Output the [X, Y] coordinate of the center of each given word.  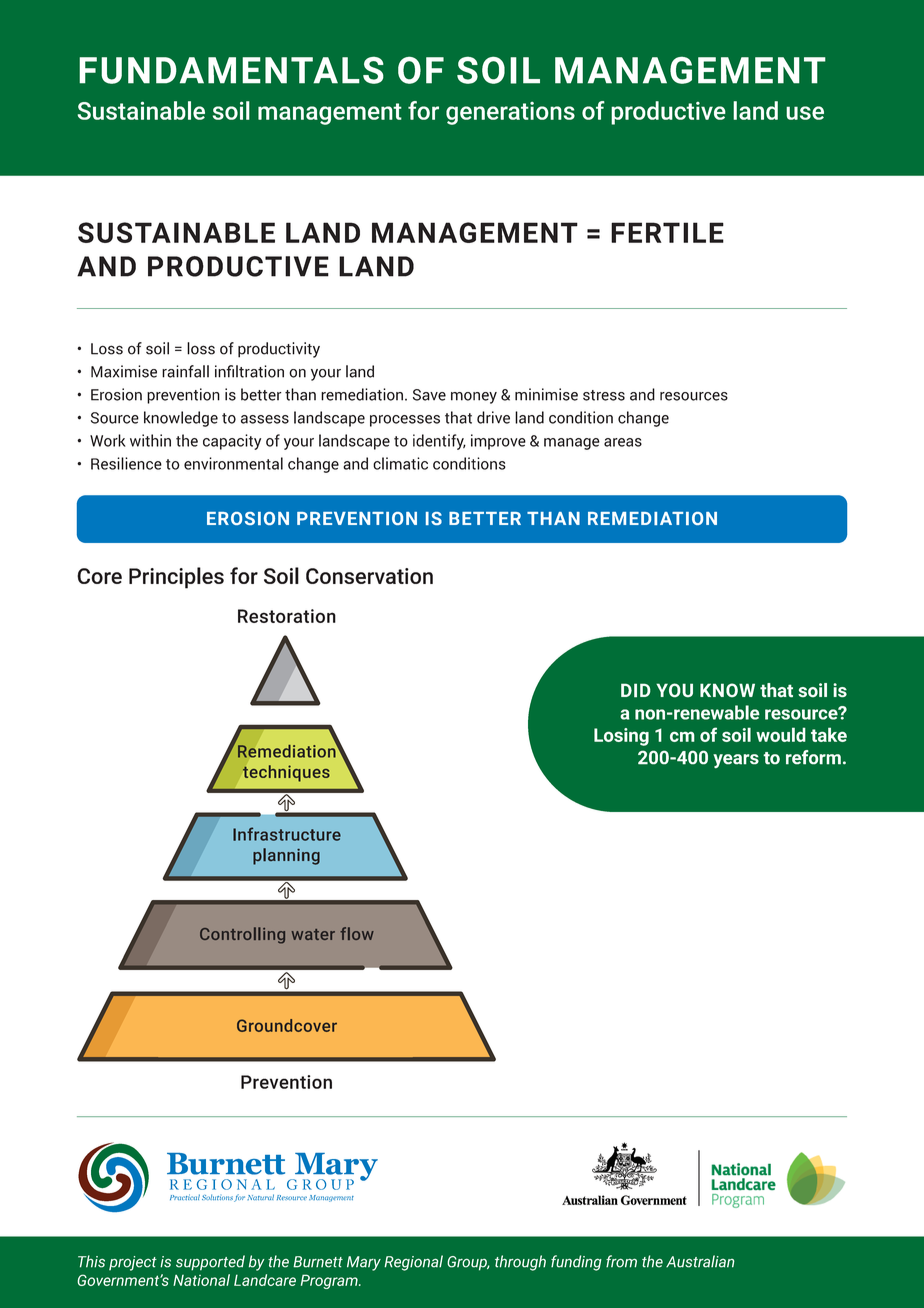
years [736, 761]
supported [210, 1263]
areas [623, 442]
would [781, 734]
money [474, 398]
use [805, 113]
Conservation [369, 576]
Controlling [242, 935]
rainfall [185, 371]
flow [357, 933]
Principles [176, 578]
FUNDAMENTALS [231, 70]
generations [510, 113]
